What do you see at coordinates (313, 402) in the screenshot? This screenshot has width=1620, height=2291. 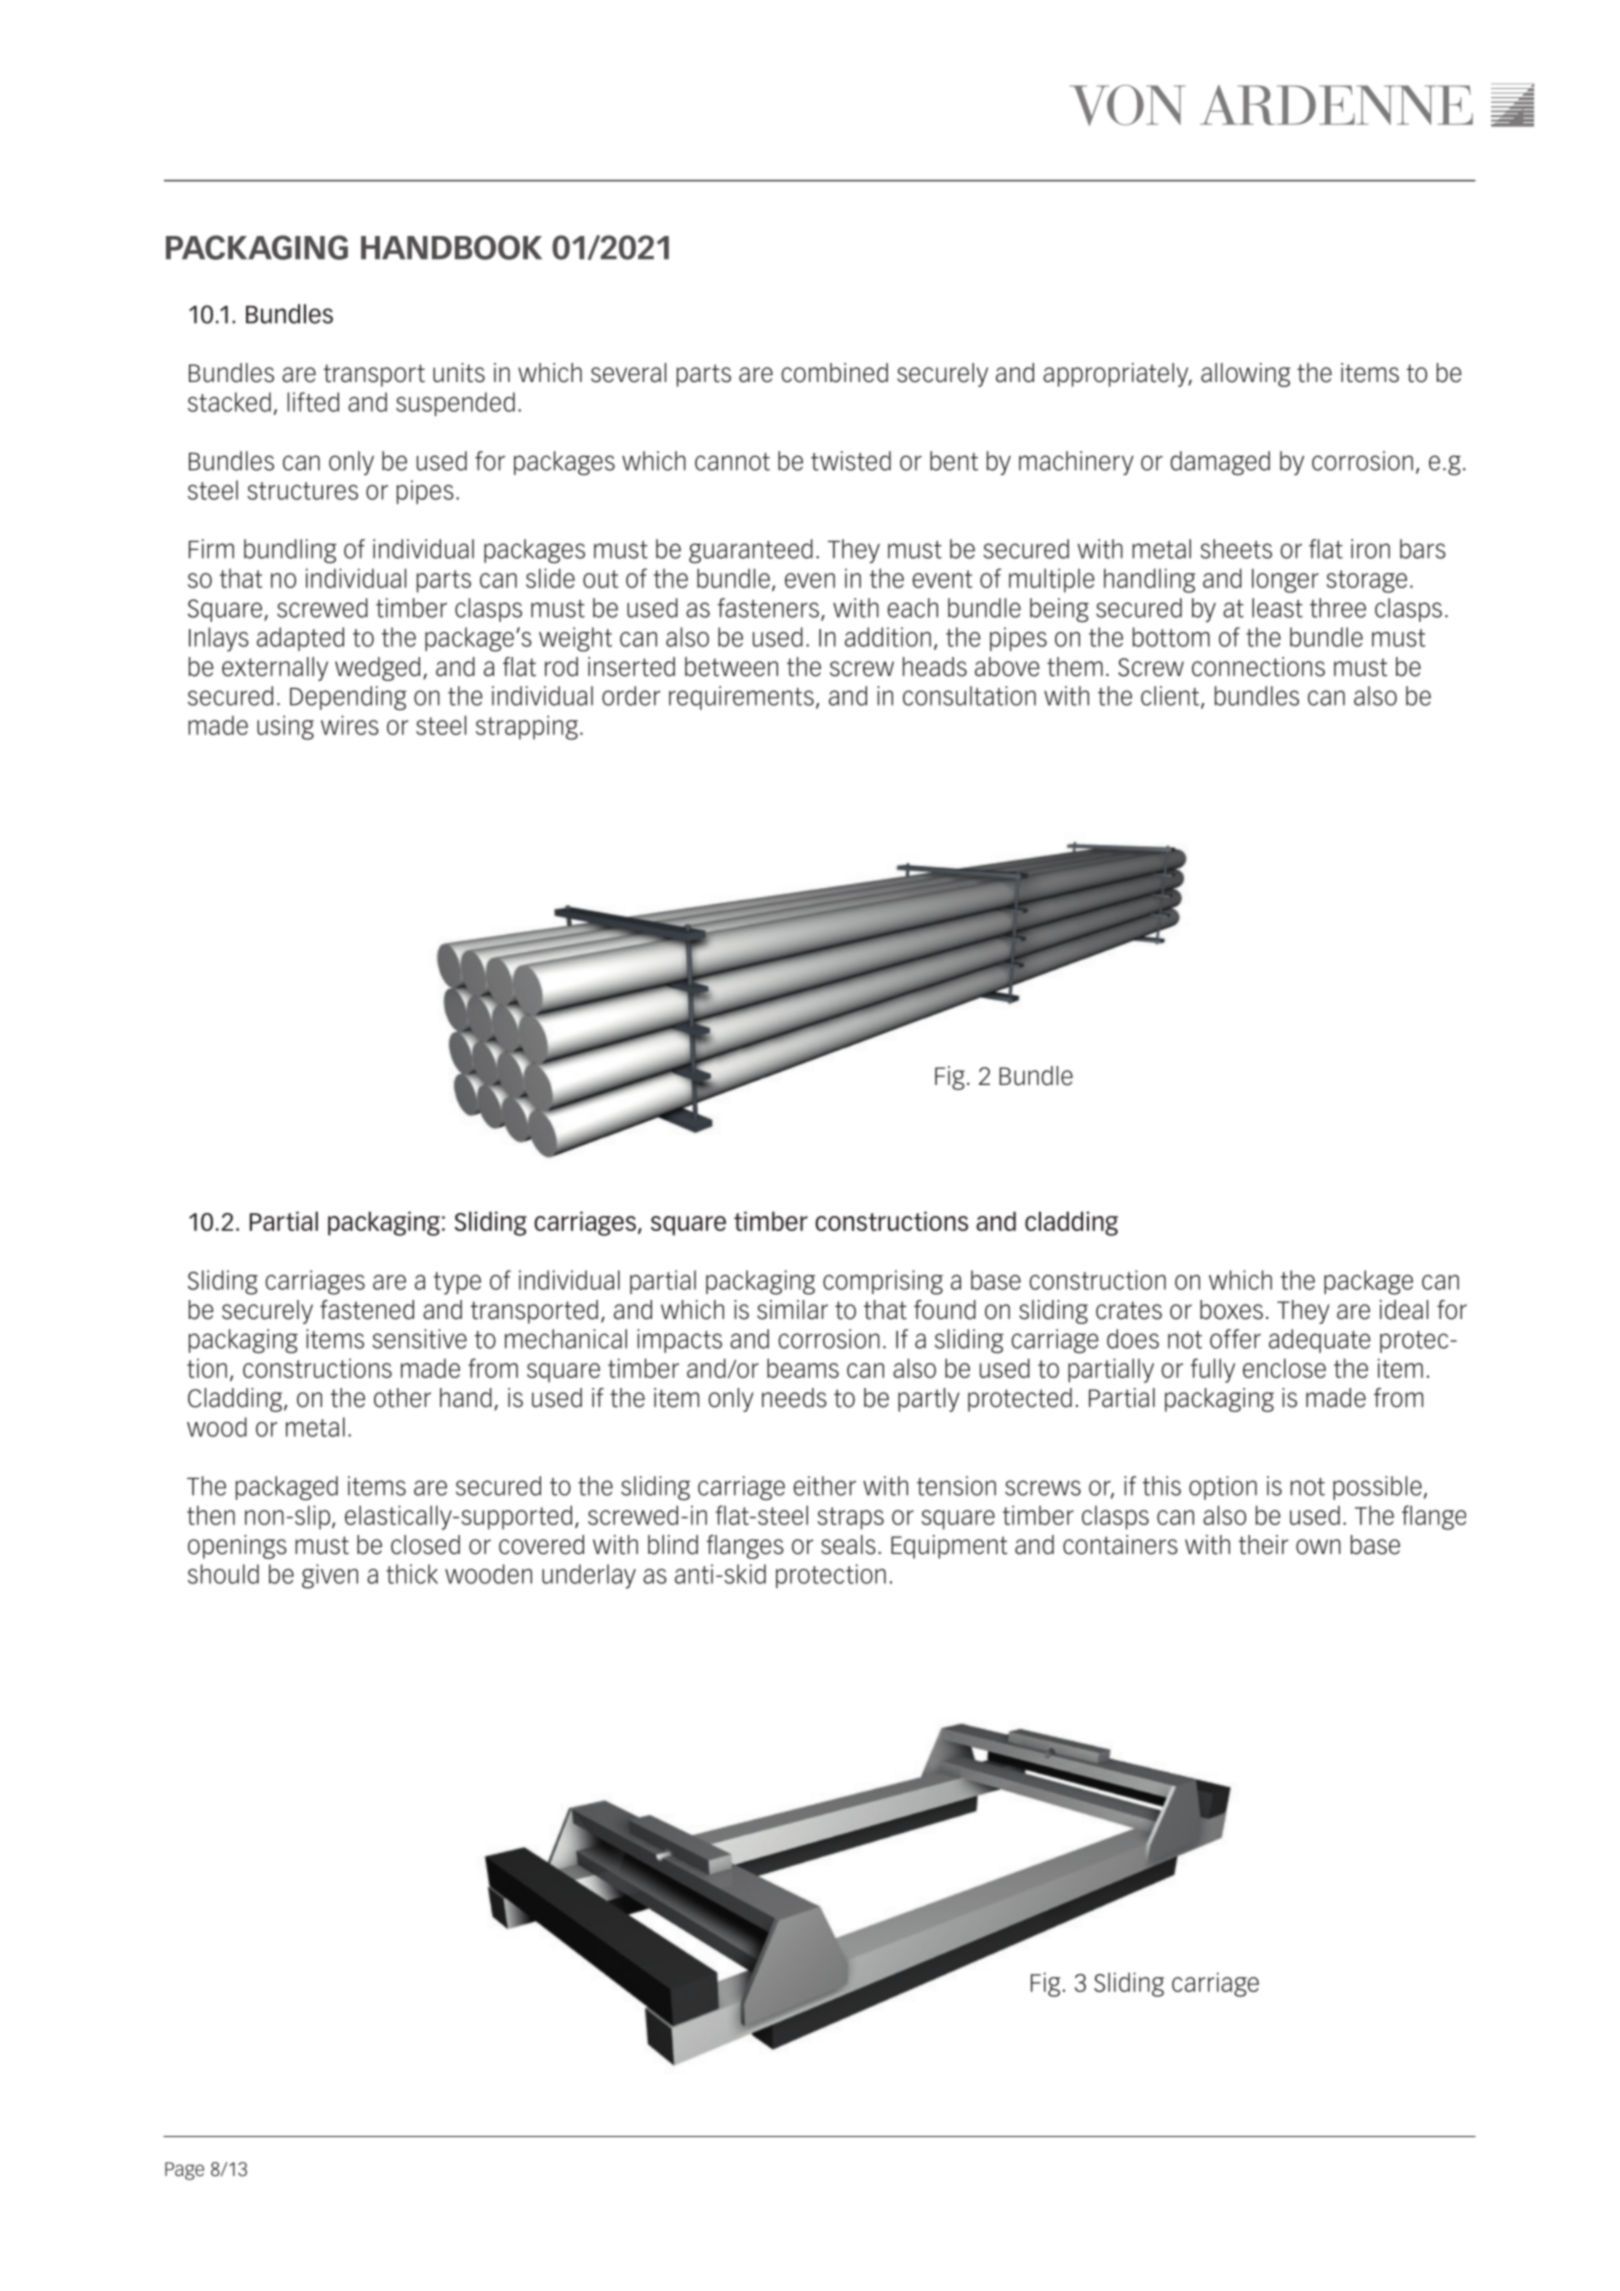 I see `lifted` at bounding box center [313, 402].
